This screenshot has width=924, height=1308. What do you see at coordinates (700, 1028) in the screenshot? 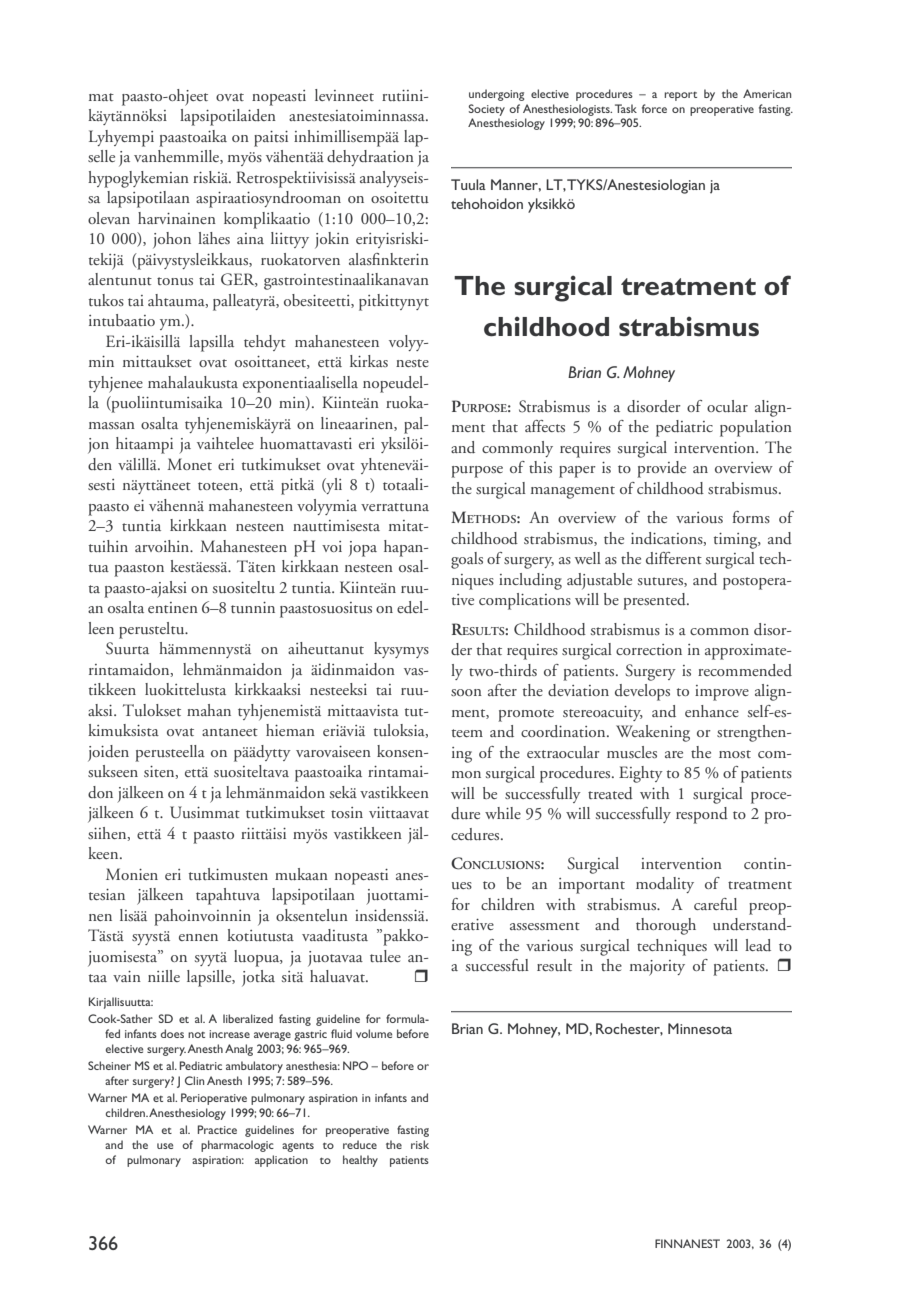
I see `Minnesota` at bounding box center [700, 1028].
